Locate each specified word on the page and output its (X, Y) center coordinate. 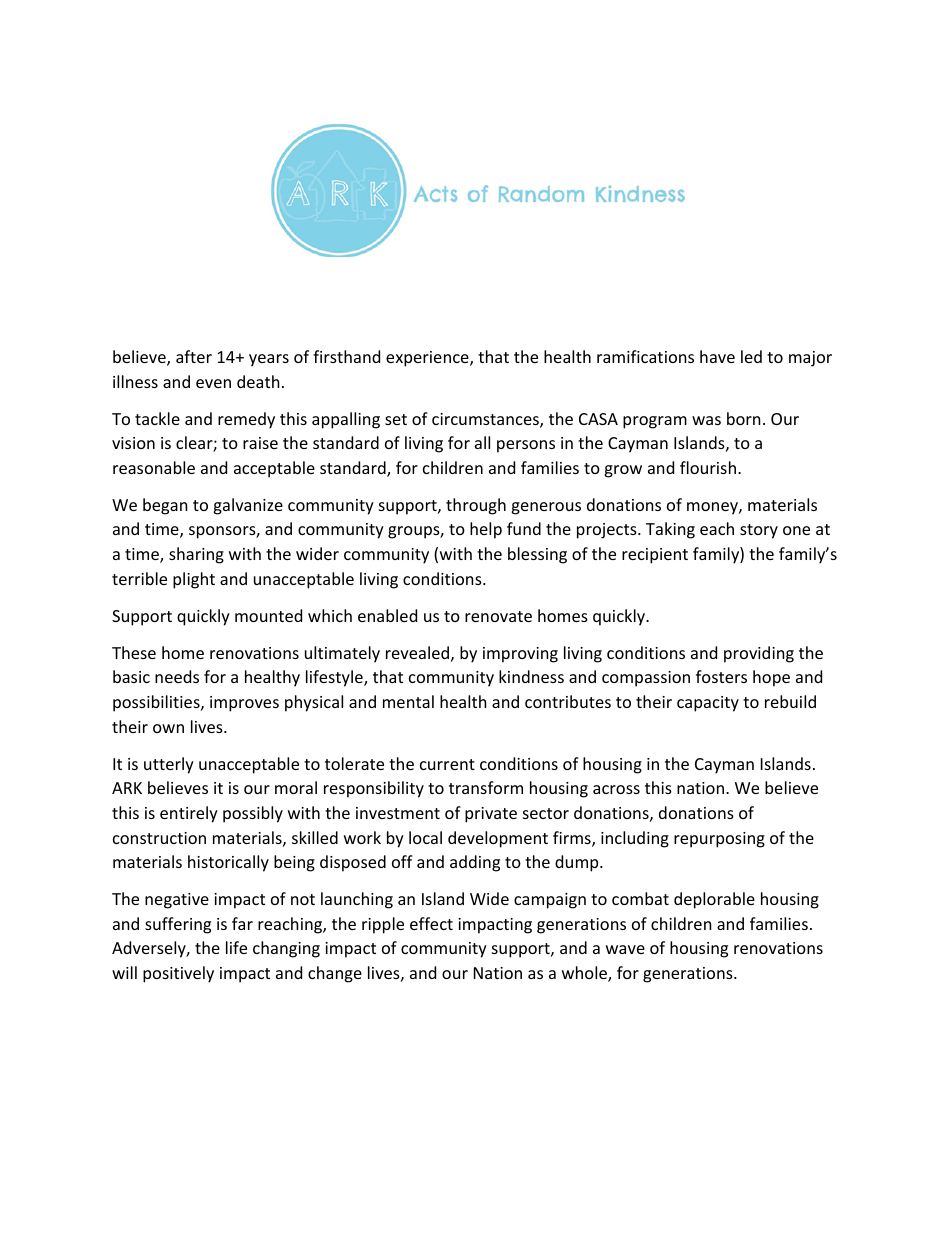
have (717, 356)
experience (428, 359)
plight (194, 580)
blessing (537, 555)
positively (178, 974)
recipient (655, 556)
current (447, 764)
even (213, 383)
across (616, 789)
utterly (169, 765)
